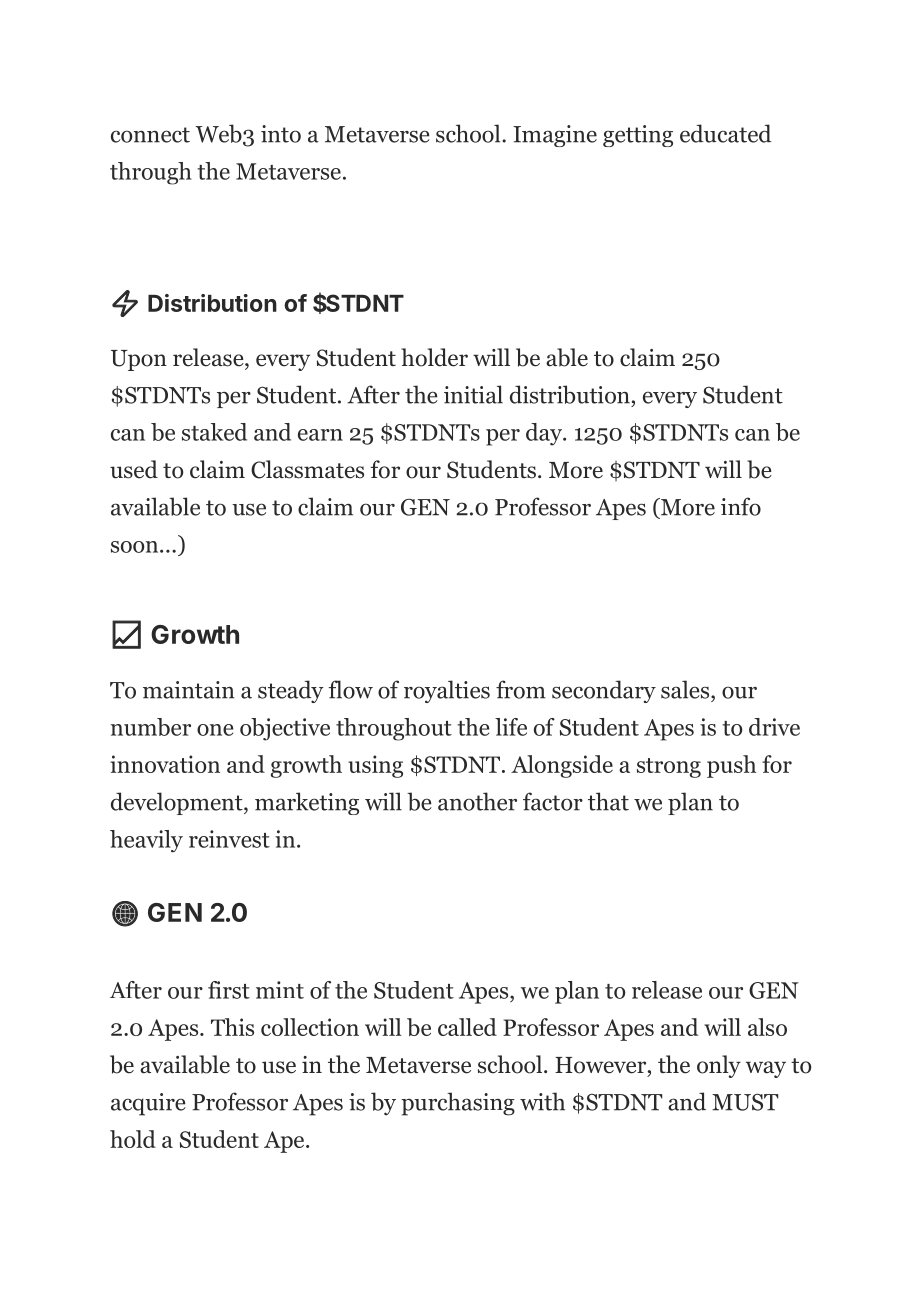 The width and height of the page is (924, 1308). I want to click on This, so click(232, 1027).
